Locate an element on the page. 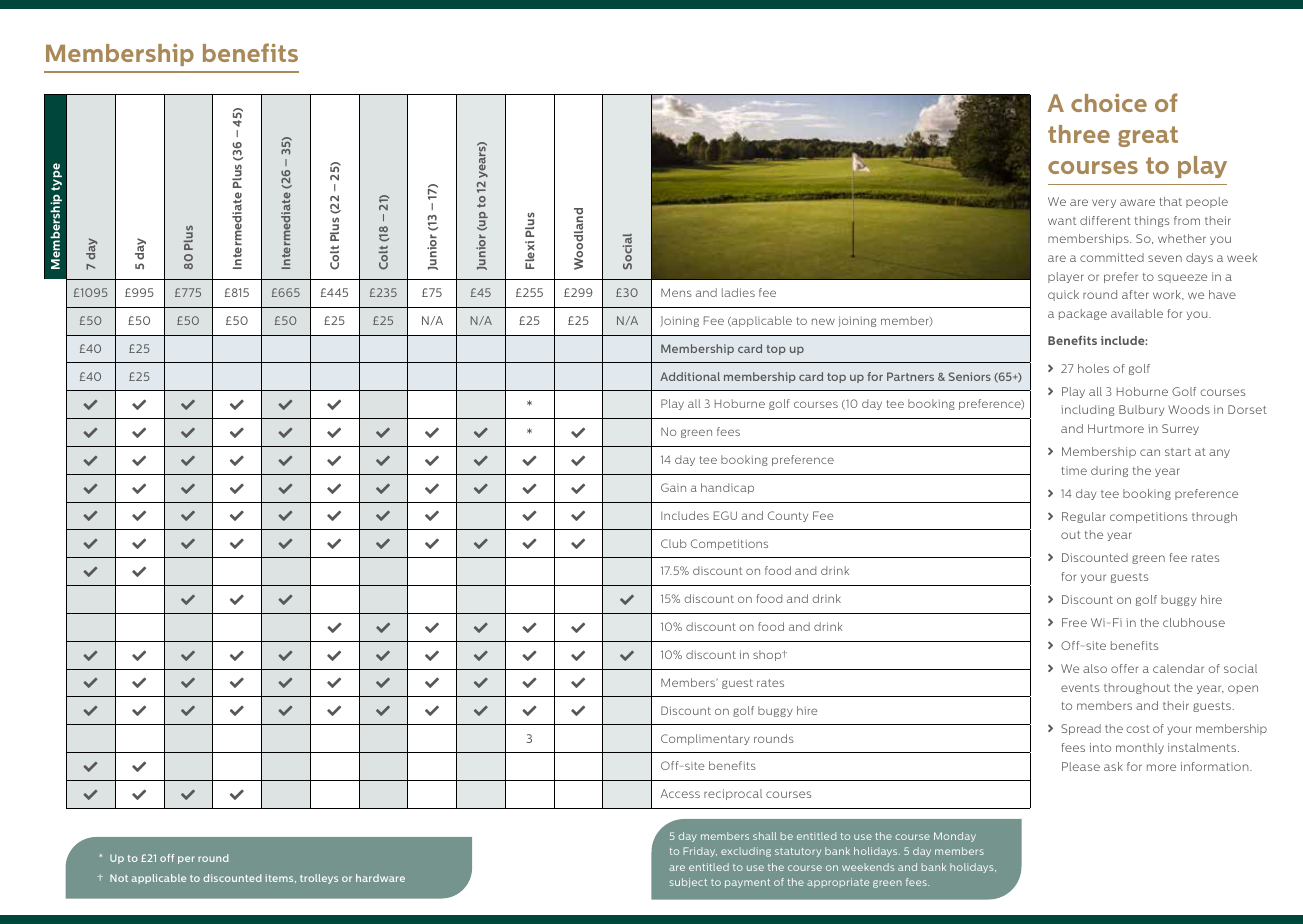 The height and width of the page is (924, 1303). ladies is located at coordinates (738, 292).
